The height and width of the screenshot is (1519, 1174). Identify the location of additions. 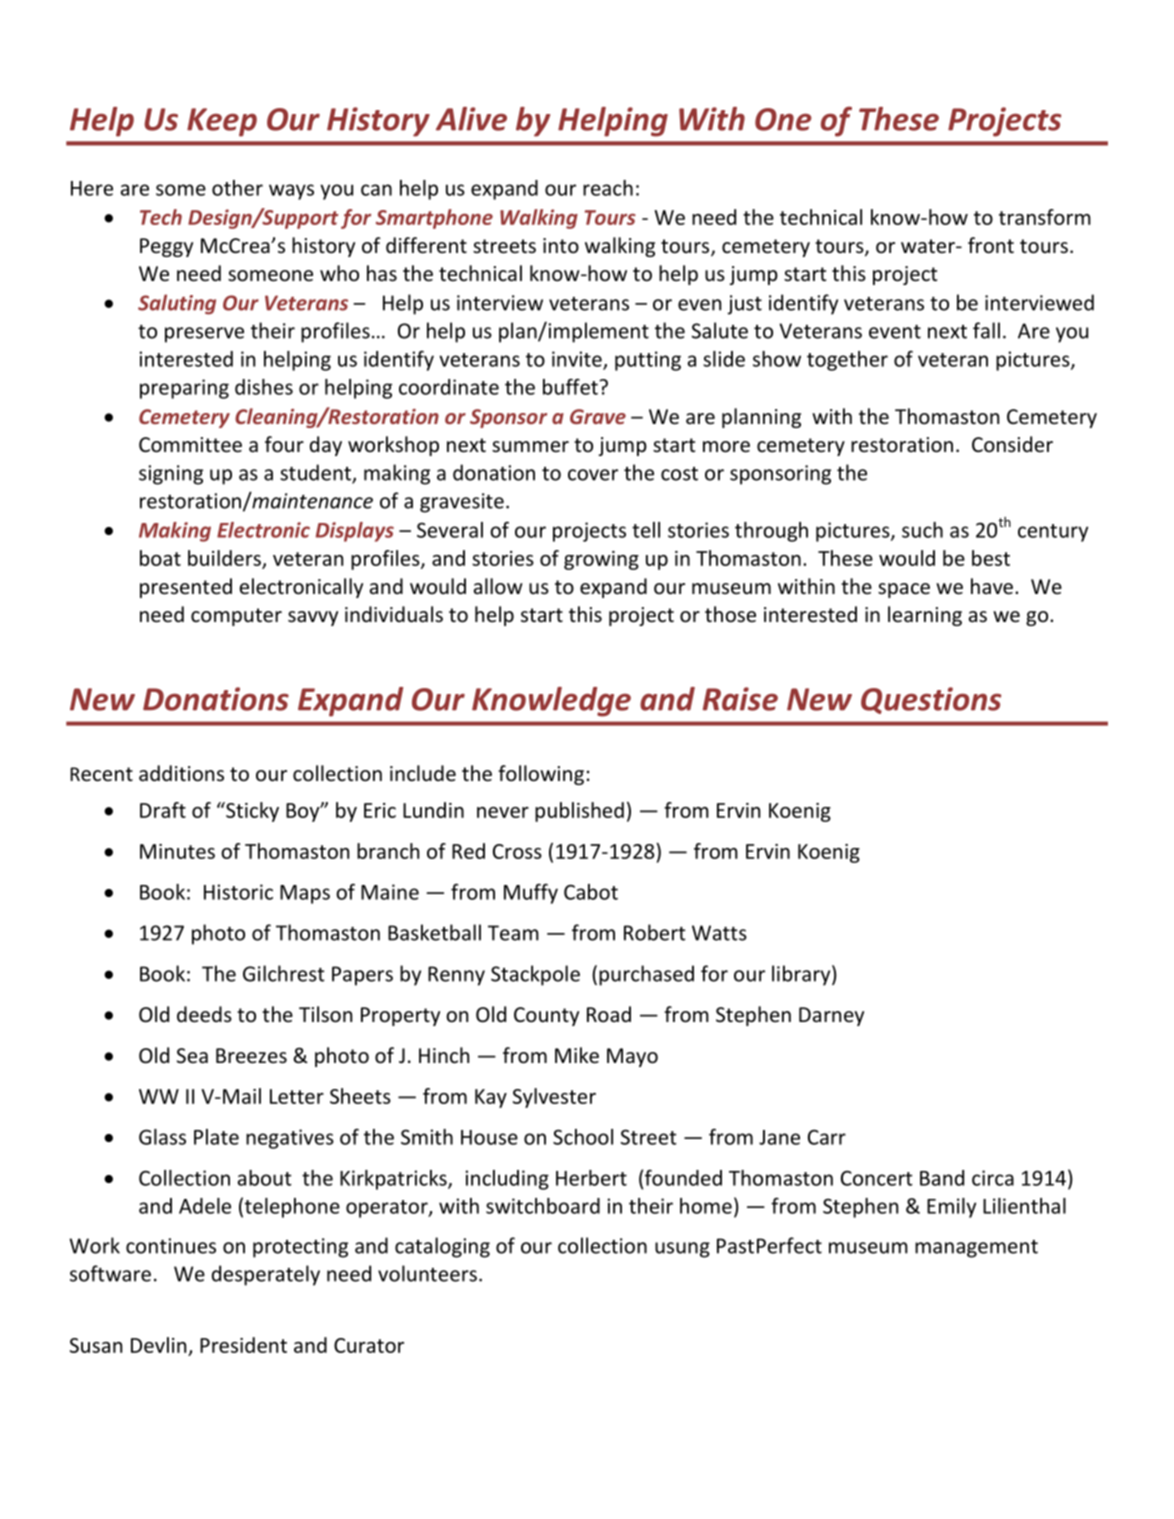
(181, 773).
